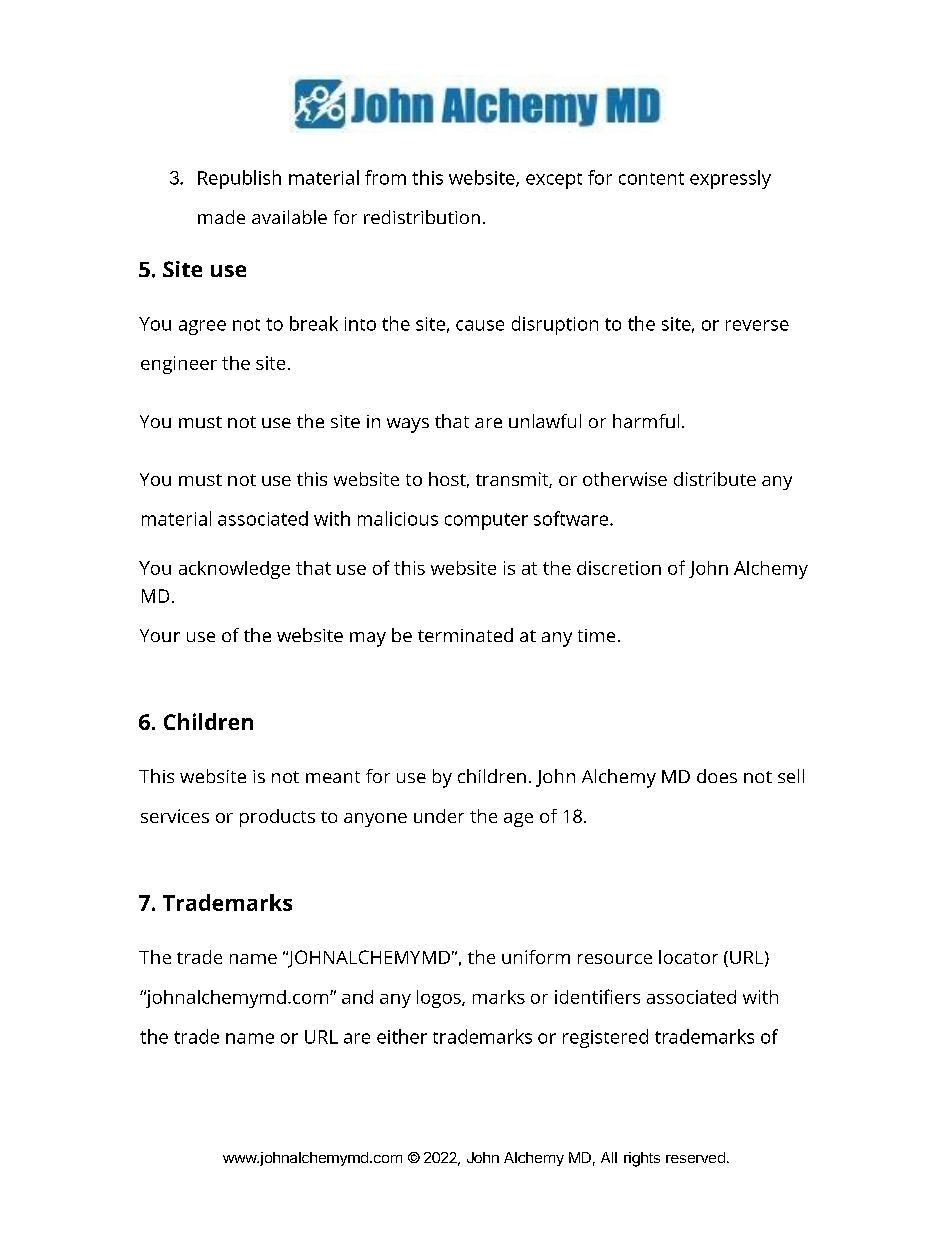  What do you see at coordinates (695, 1157) in the document?
I see `reserved` at bounding box center [695, 1157].
